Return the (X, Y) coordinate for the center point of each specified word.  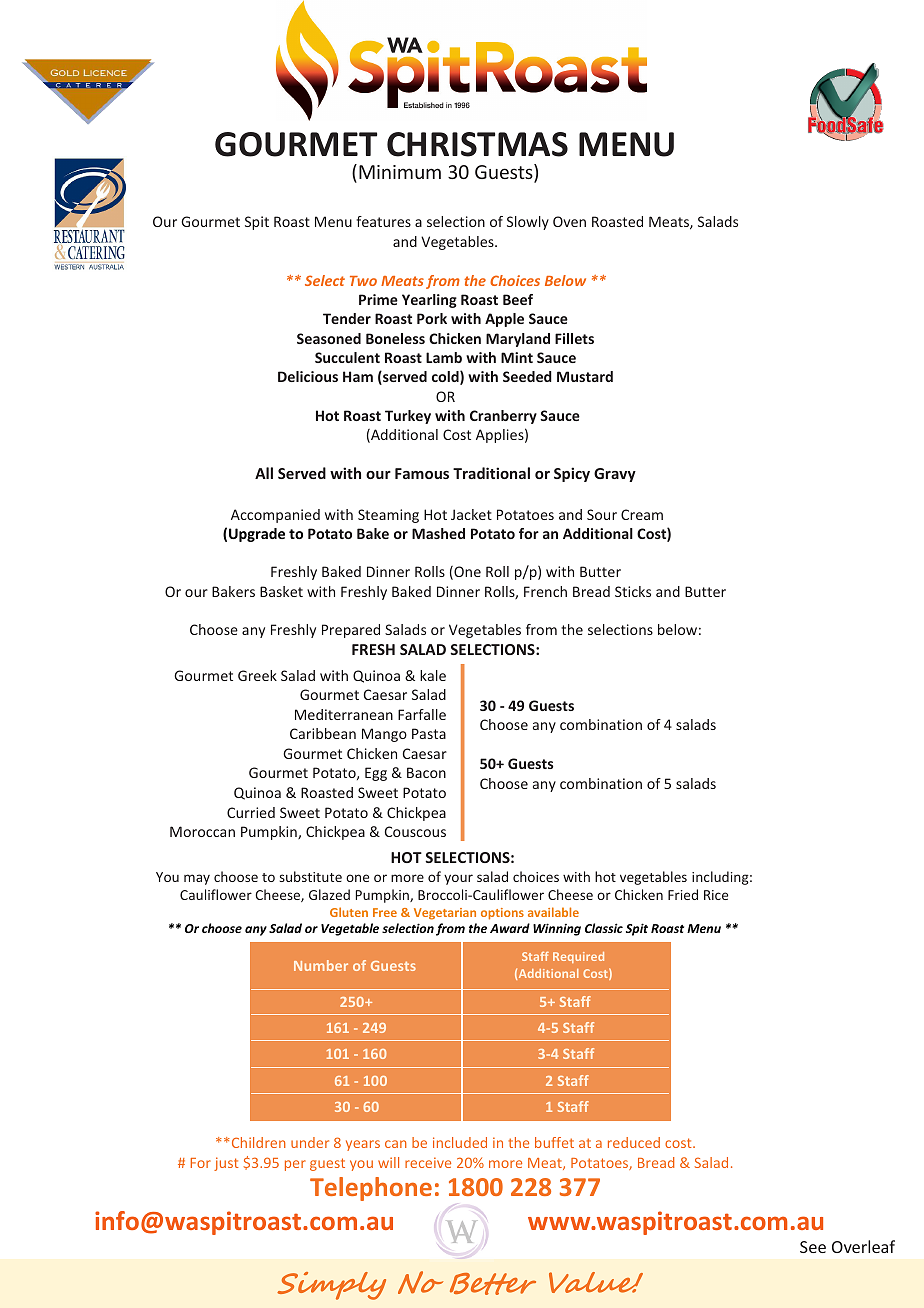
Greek (257, 675)
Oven (569, 221)
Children (257, 1142)
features (383, 221)
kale (433, 675)
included (460, 1142)
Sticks (633, 591)
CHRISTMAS (477, 144)
